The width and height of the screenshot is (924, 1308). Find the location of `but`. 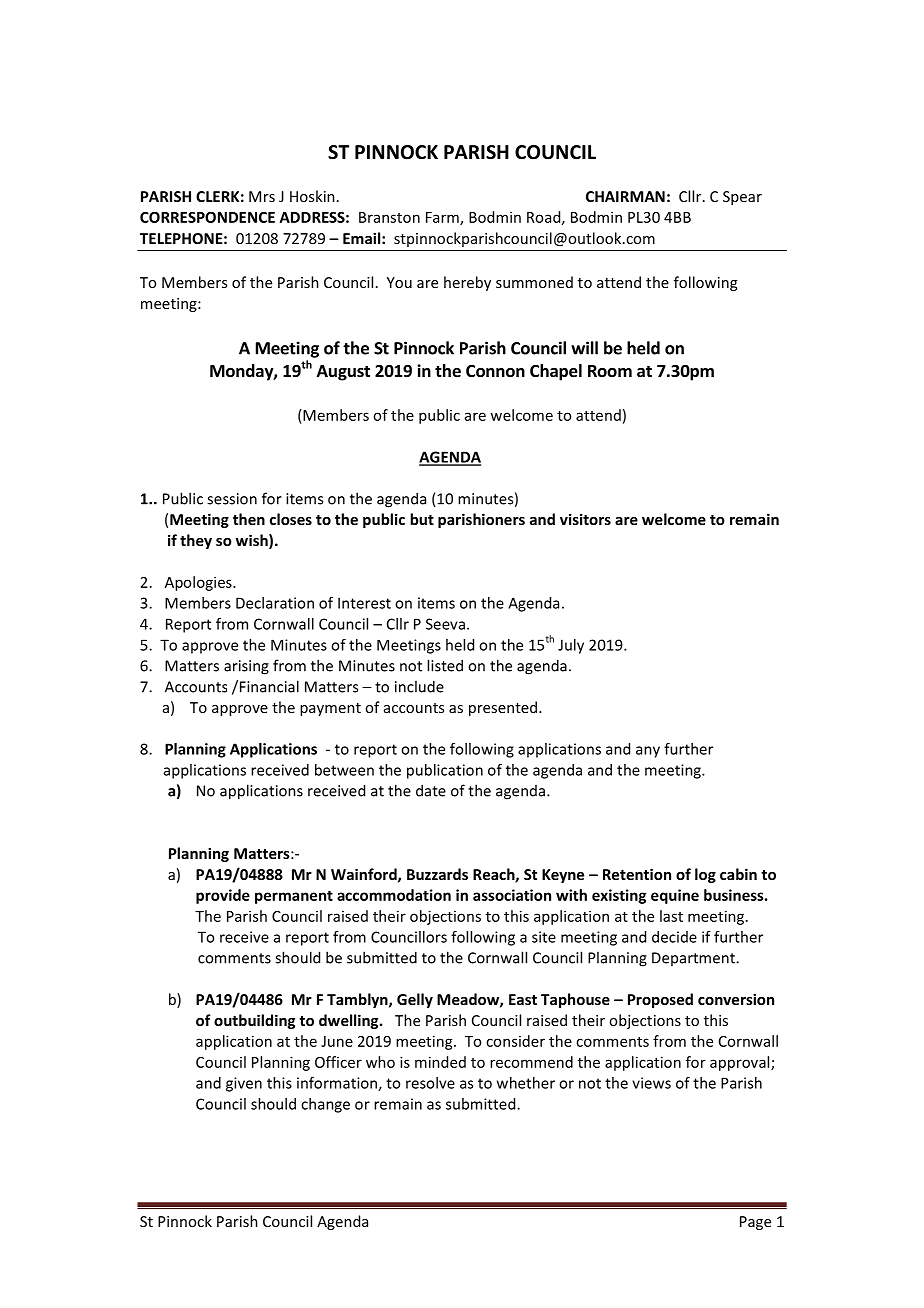

but is located at coordinates (422, 519).
